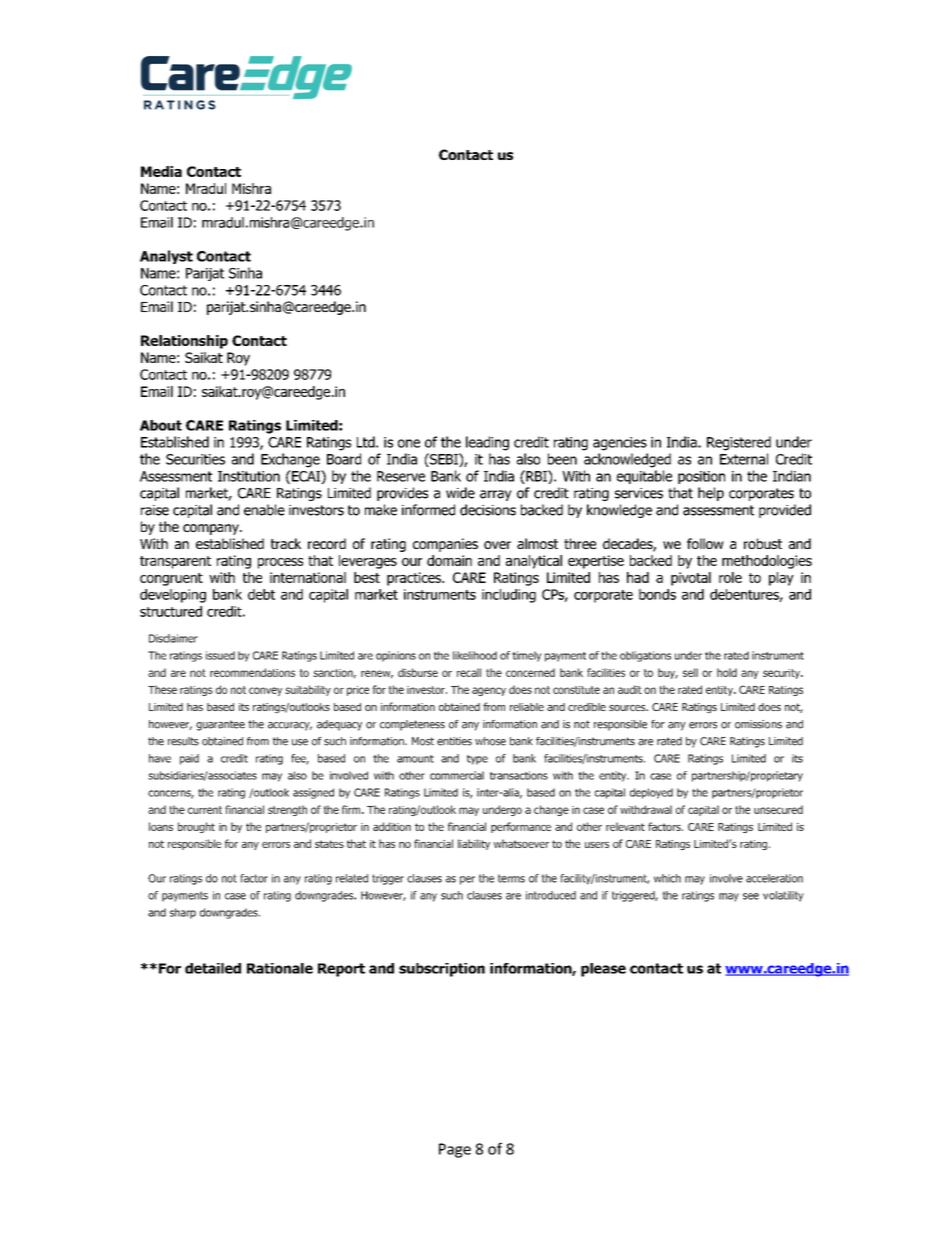  I want to click on Analyst, so click(166, 257).
